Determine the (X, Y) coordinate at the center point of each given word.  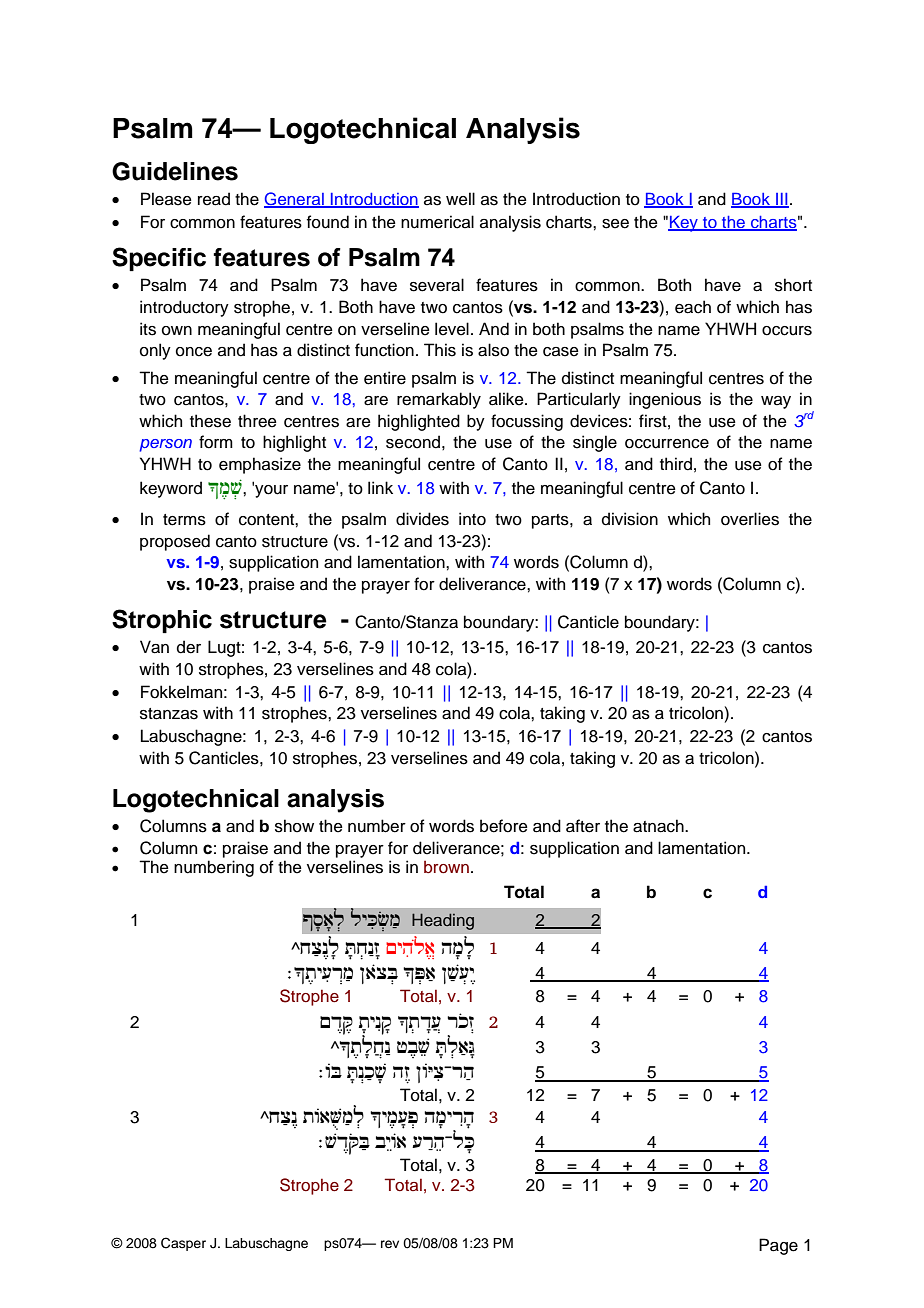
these (210, 421)
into (472, 519)
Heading (443, 921)
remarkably (439, 400)
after (583, 826)
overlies (750, 519)
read (214, 199)
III (781, 200)
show (294, 826)
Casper (183, 1244)
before (504, 826)
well (460, 199)
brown (446, 867)
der (189, 647)
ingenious (665, 400)
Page (778, 1246)
